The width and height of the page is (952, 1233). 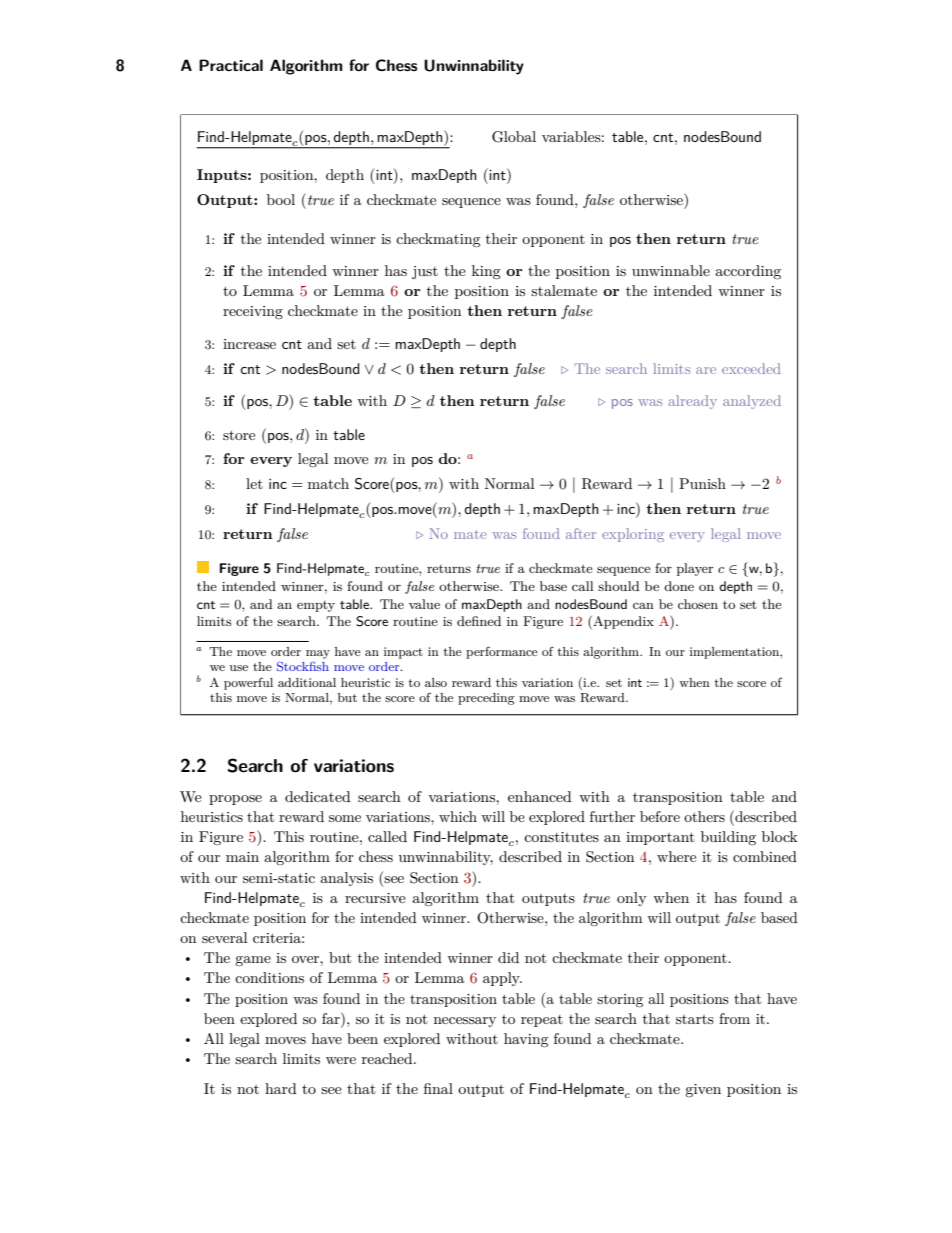 I want to click on Practical, so click(x=231, y=65).
